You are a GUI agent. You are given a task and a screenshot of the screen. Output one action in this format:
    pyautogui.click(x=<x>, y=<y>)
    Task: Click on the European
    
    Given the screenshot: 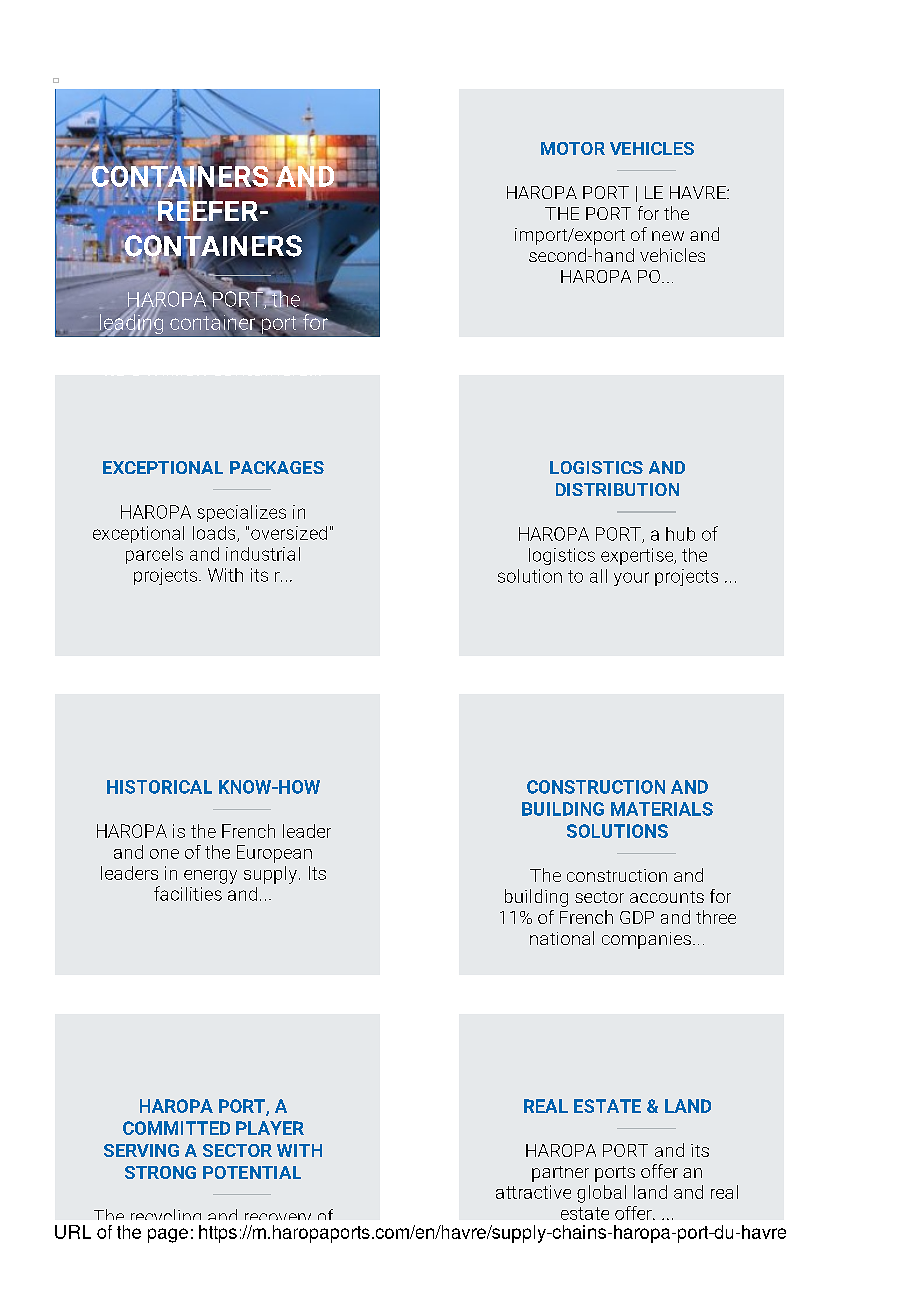 What is the action you would take?
    pyautogui.click(x=274, y=854)
